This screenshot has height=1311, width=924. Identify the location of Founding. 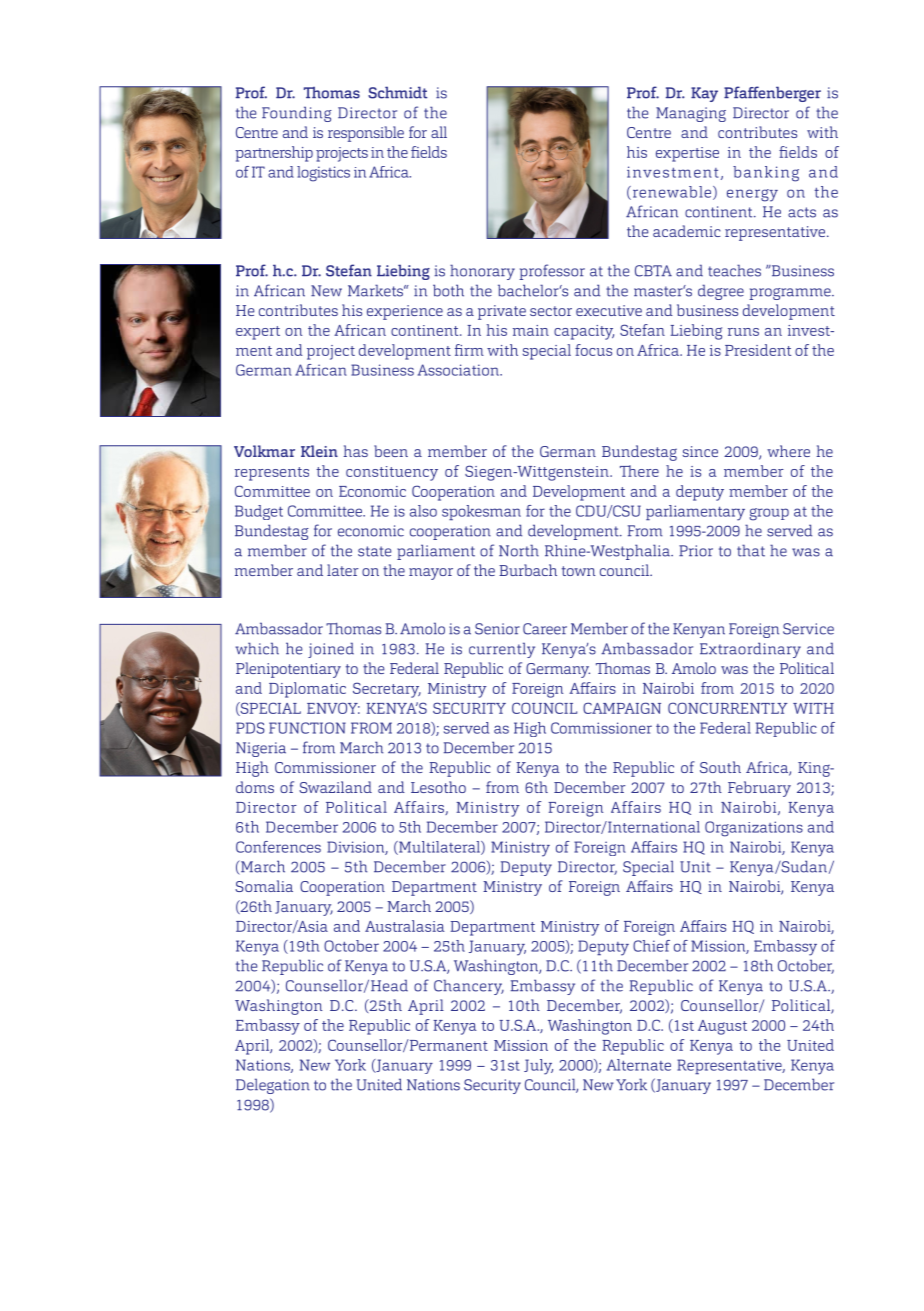
(297, 114).
